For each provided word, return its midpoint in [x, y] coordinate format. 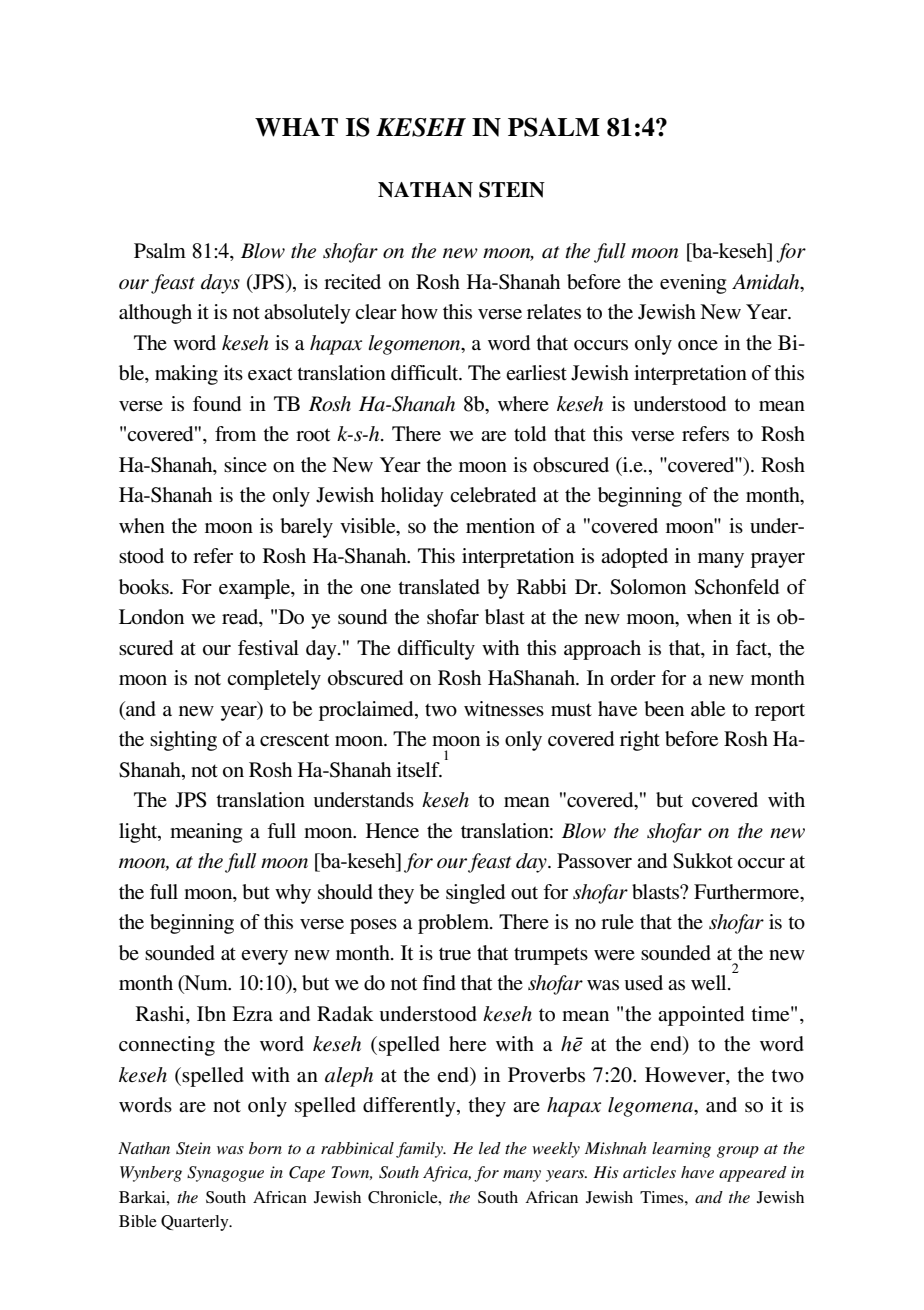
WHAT [296, 127]
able [708, 709]
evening [693, 284]
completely [274, 680]
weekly [556, 1150]
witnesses [504, 709]
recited [352, 281]
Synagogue [225, 1174]
